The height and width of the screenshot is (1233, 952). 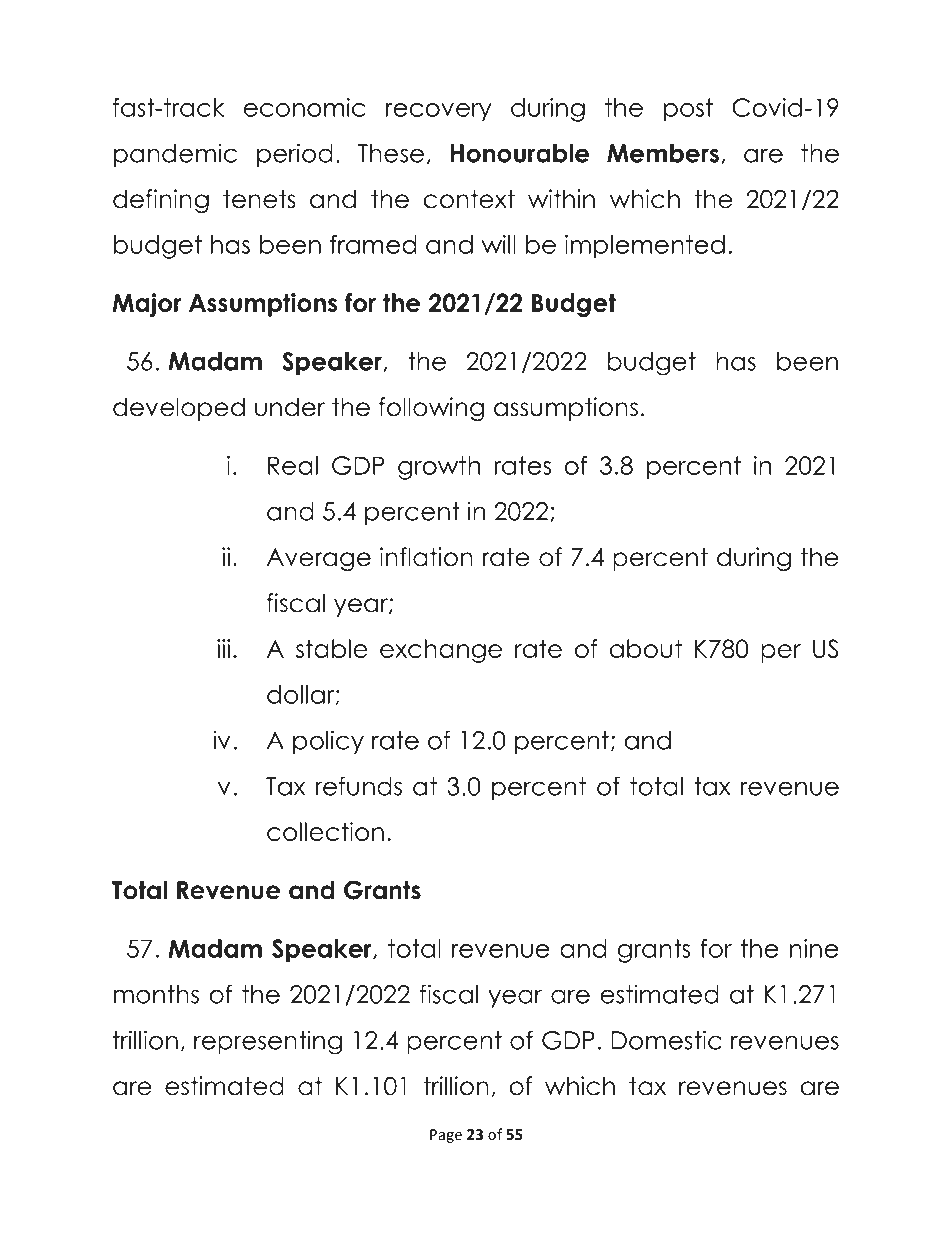 What do you see at coordinates (519, 153) in the screenshot?
I see `Honourable` at bounding box center [519, 153].
